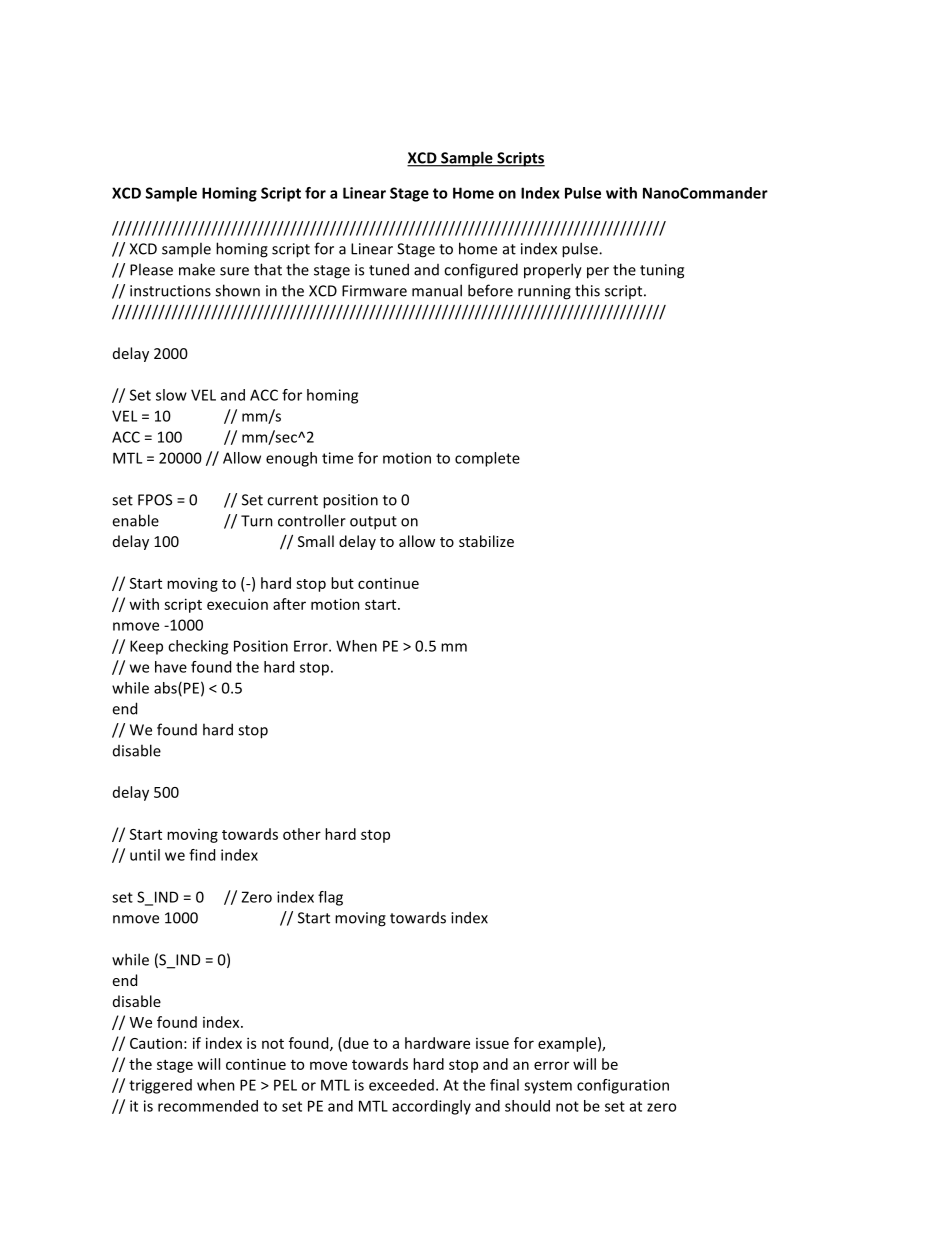 The height and width of the screenshot is (1233, 952). I want to click on this, so click(587, 290).
